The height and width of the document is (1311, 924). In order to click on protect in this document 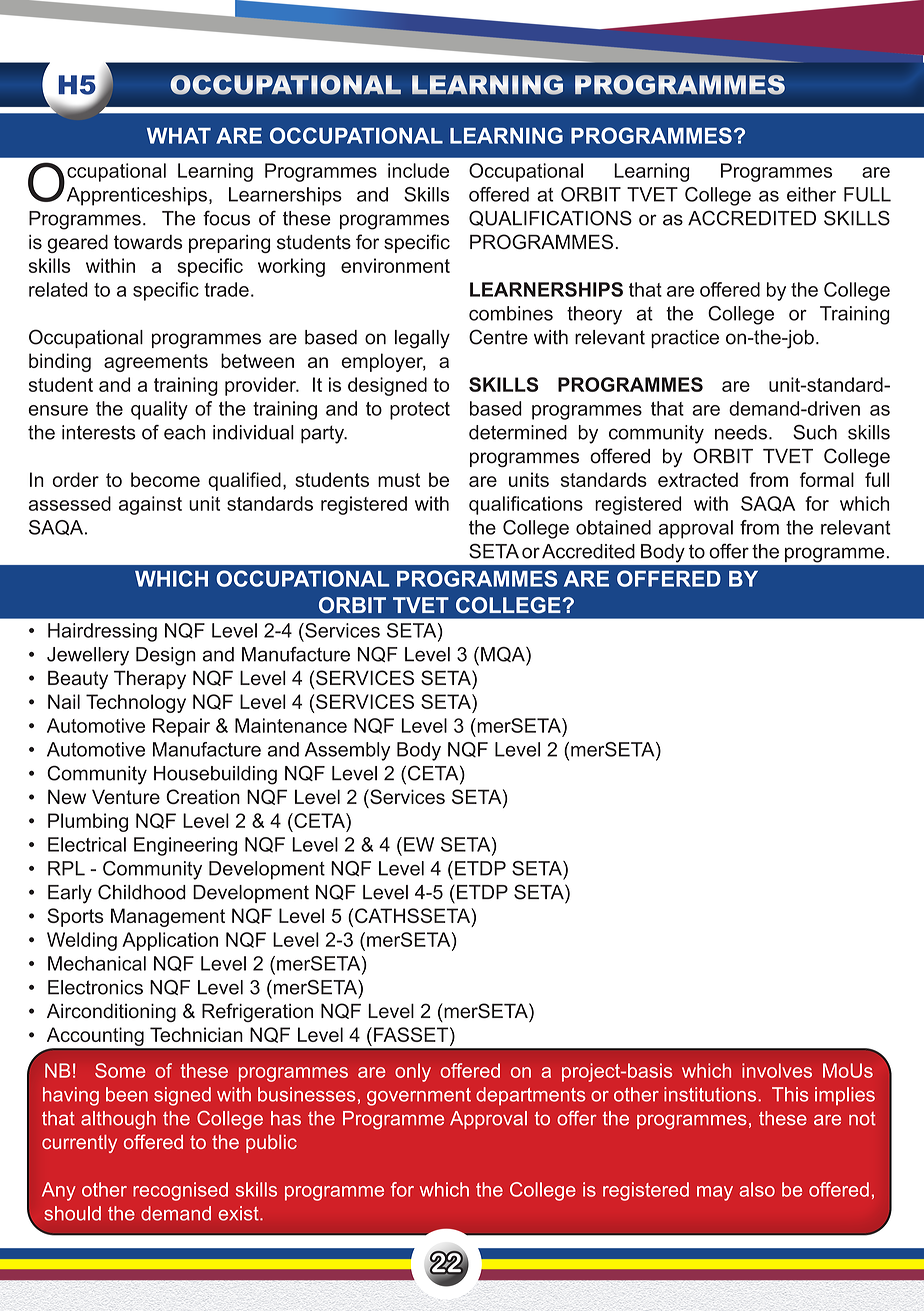, I will do `click(420, 411)`.
